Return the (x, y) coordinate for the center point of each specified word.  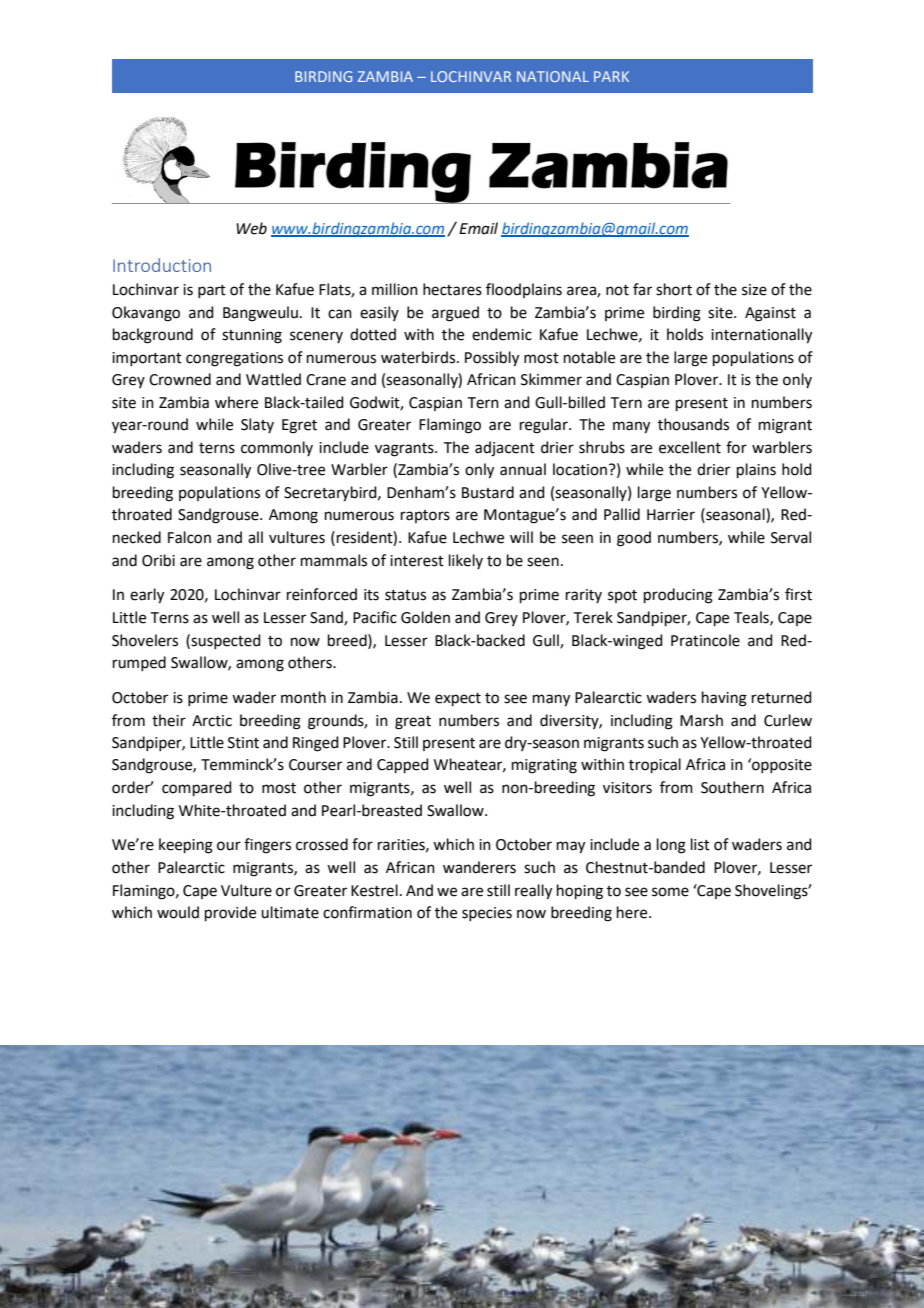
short (674, 289)
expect (458, 699)
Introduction (162, 265)
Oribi (158, 560)
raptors (425, 516)
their (169, 720)
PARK (611, 76)
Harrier (671, 515)
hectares (452, 289)
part (212, 291)
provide (230, 913)
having (724, 699)
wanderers (479, 867)
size (754, 290)
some (670, 892)
